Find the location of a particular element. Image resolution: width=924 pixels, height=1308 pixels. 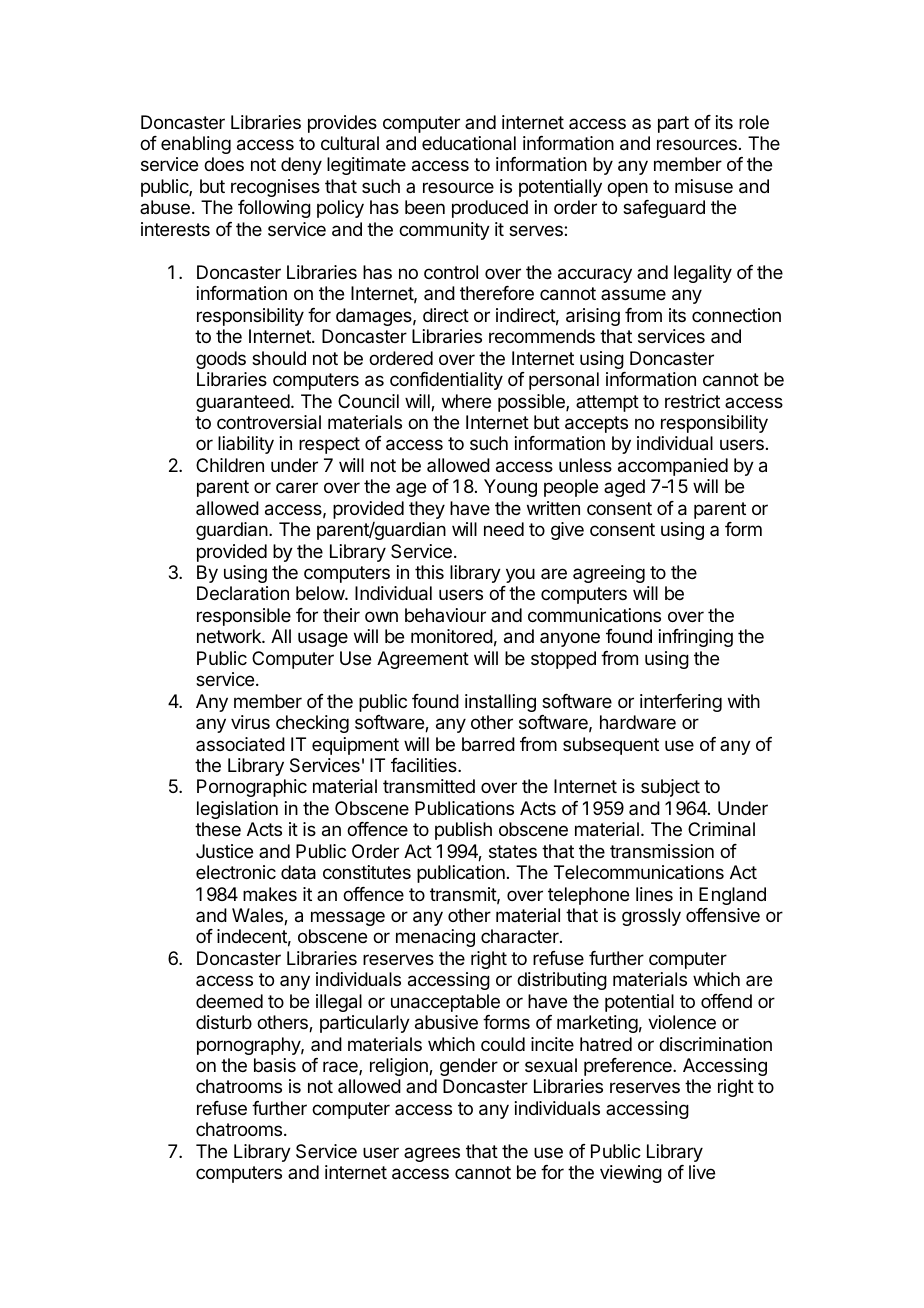

agrees is located at coordinates (432, 1154).
